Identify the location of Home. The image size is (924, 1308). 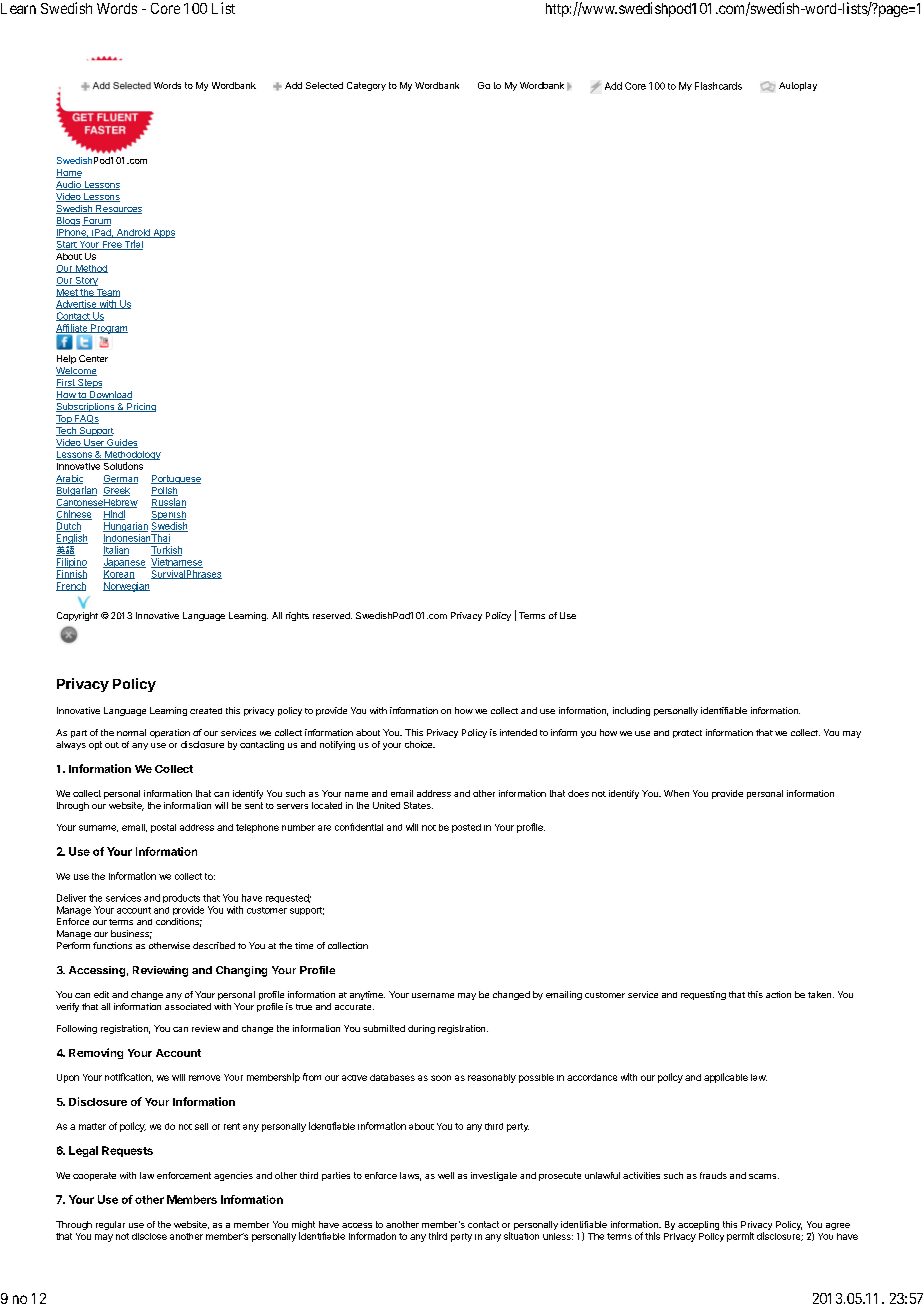
(69, 173).
